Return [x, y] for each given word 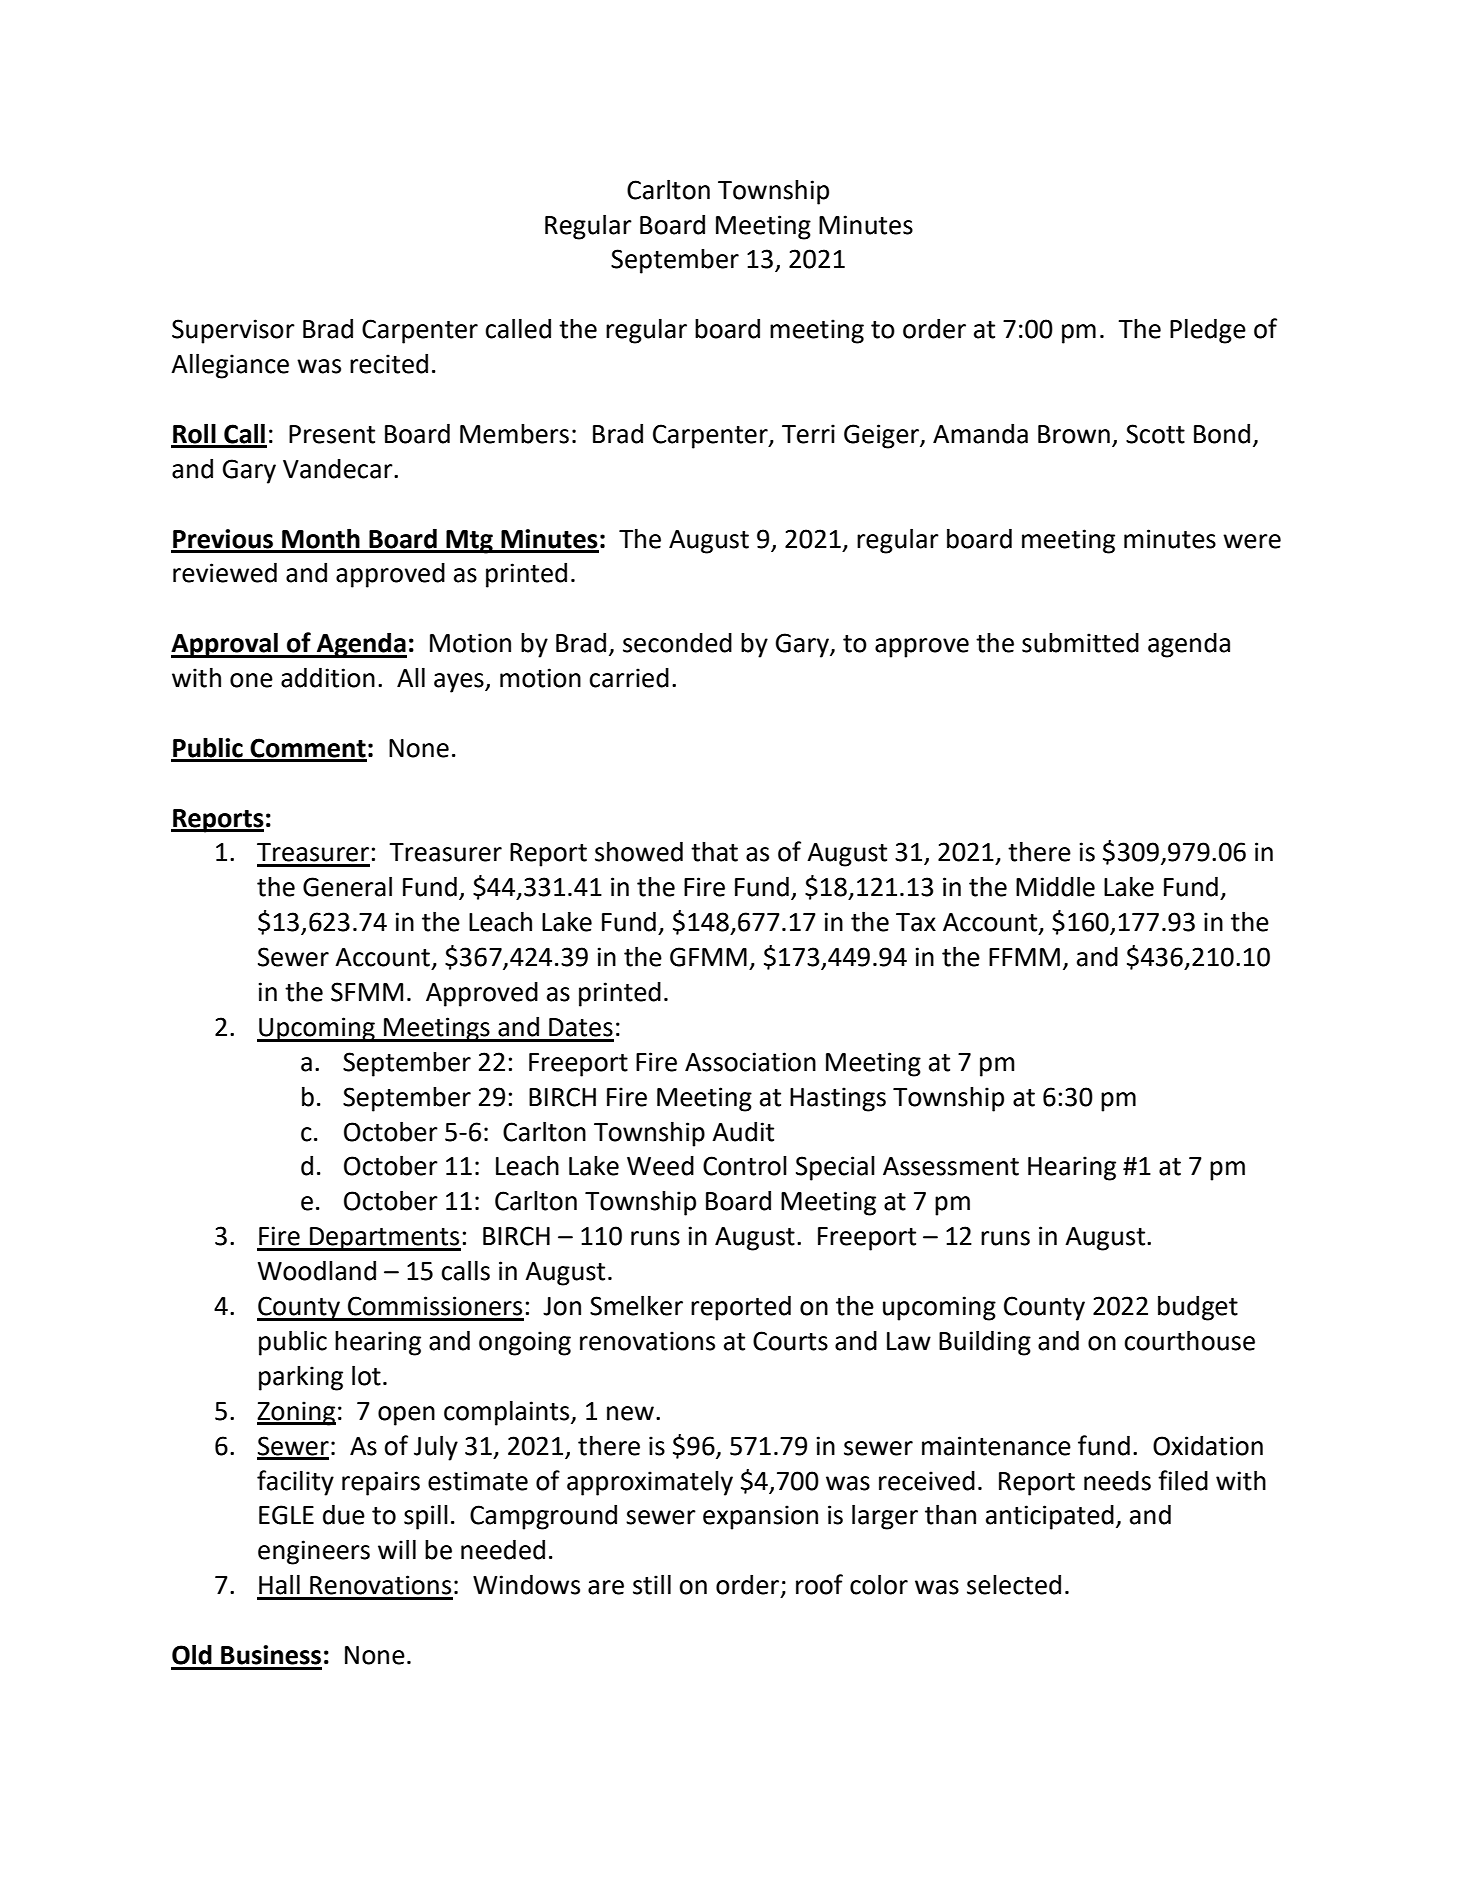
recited [389, 363]
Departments [384, 1239]
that [714, 852]
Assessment [951, 1166]
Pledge [1208, 331]
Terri [808, 434]
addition [328, 677]
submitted [1080, 643]
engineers [314, 1552]
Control [745, 1166]
